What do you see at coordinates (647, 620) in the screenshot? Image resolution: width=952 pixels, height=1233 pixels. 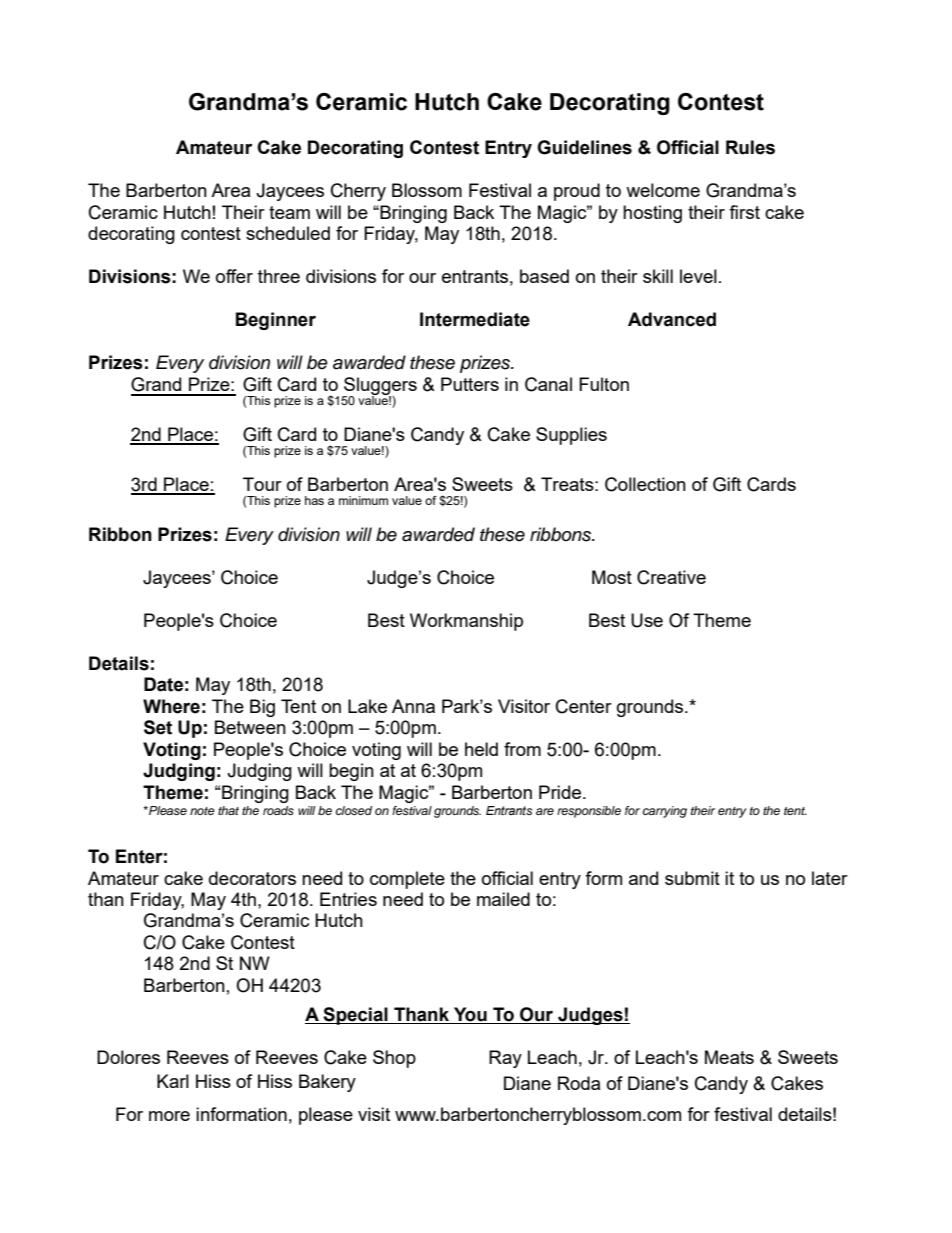 I see `Use` at bounding box center [647, 620].
